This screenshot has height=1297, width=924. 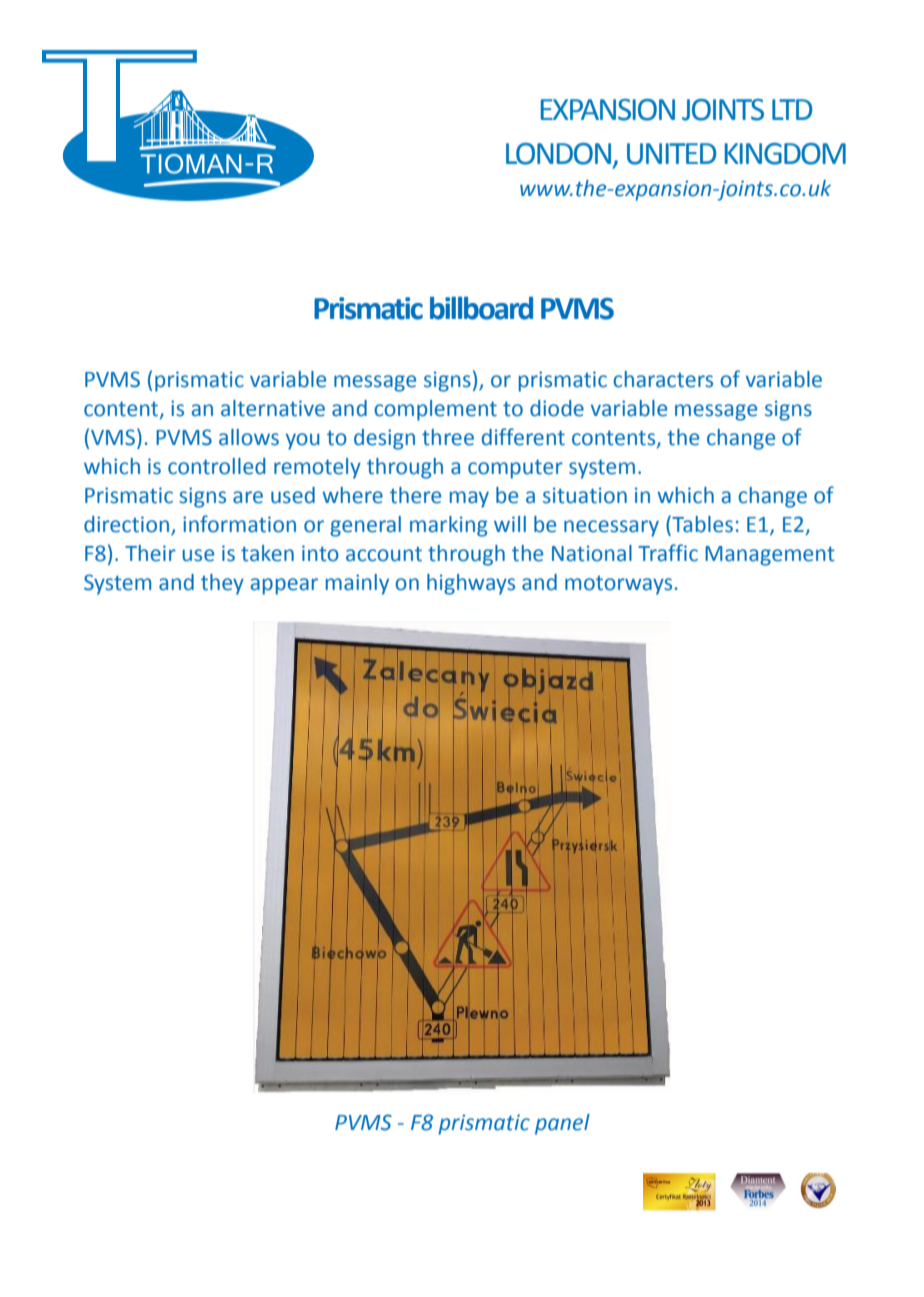 What do you see at coordinates (284, 586) in the screenshot?
I see `appear` at bounding box center [284, 586].
